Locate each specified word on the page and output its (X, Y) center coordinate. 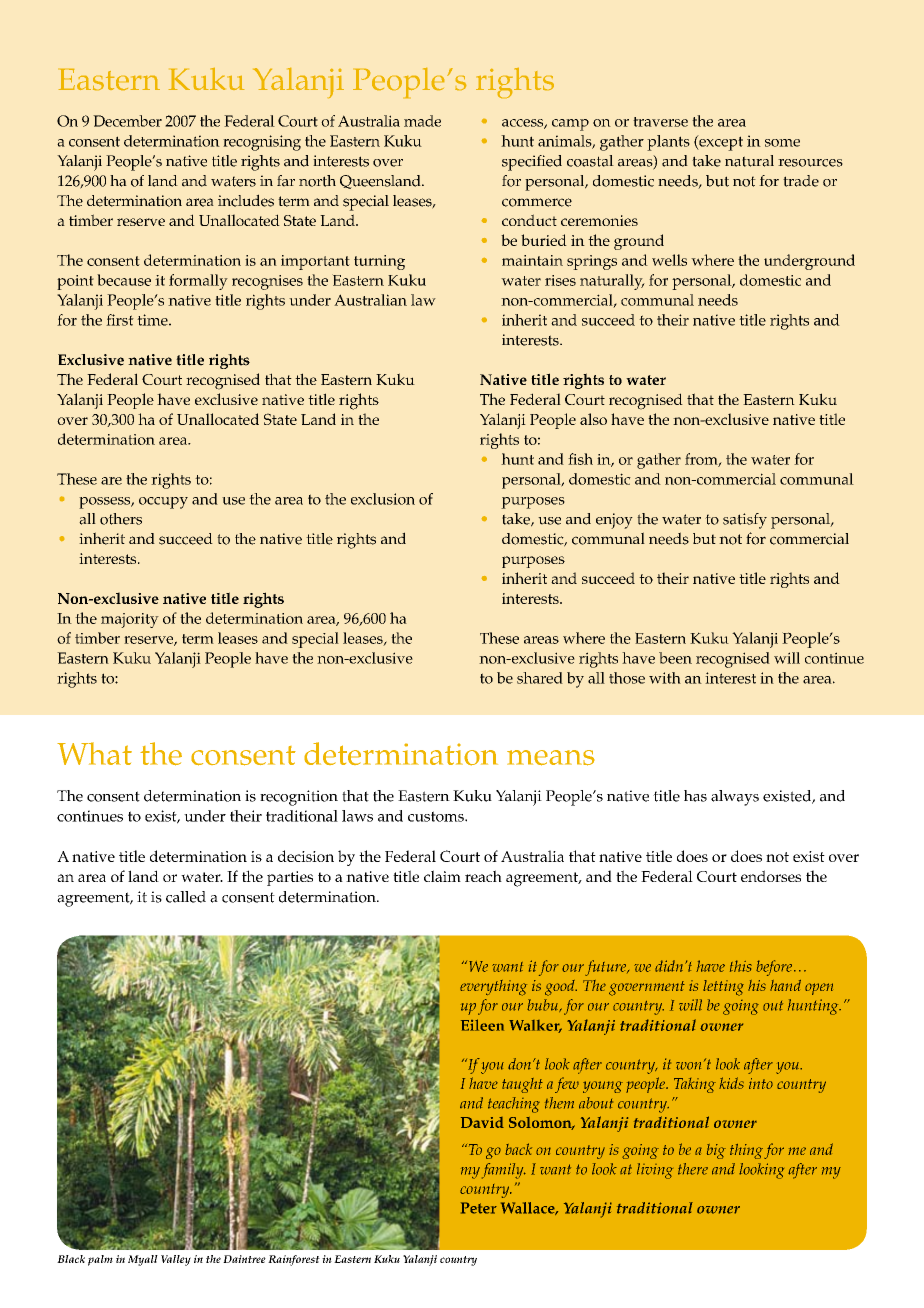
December (127, 121)
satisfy (745, 521)
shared (540, 678)
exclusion (383, 499)
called (186, 897)
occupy (163, 503)
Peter (479, 1208)
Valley (176, 1260)
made (422, 121)
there (693, 1169)
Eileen (482, 1025)
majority (130, 620)
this (741, 966)
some (782, 143)
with (665, 678)
